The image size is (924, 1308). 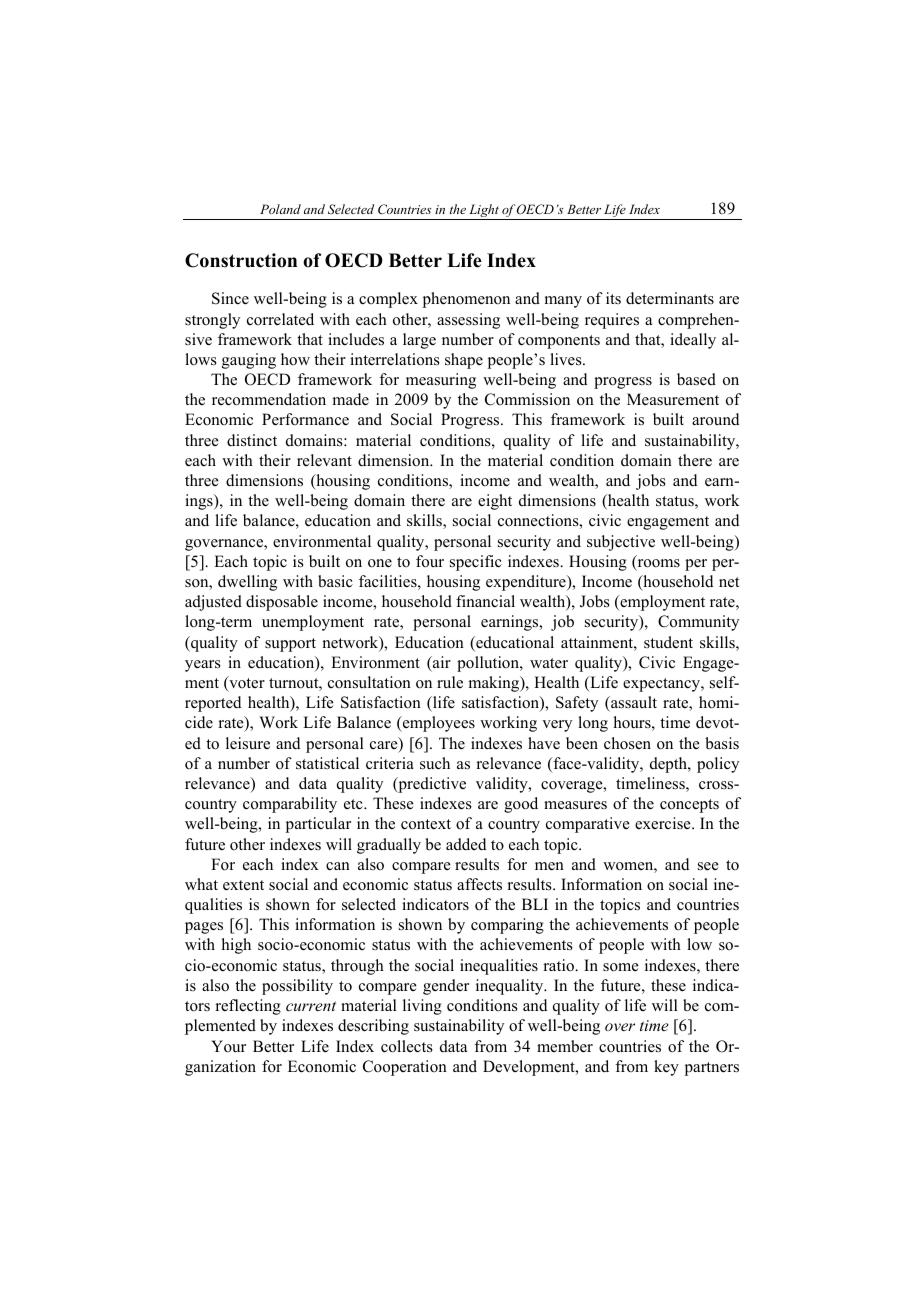 I want to click on key, so click(x=666, y=1068).
